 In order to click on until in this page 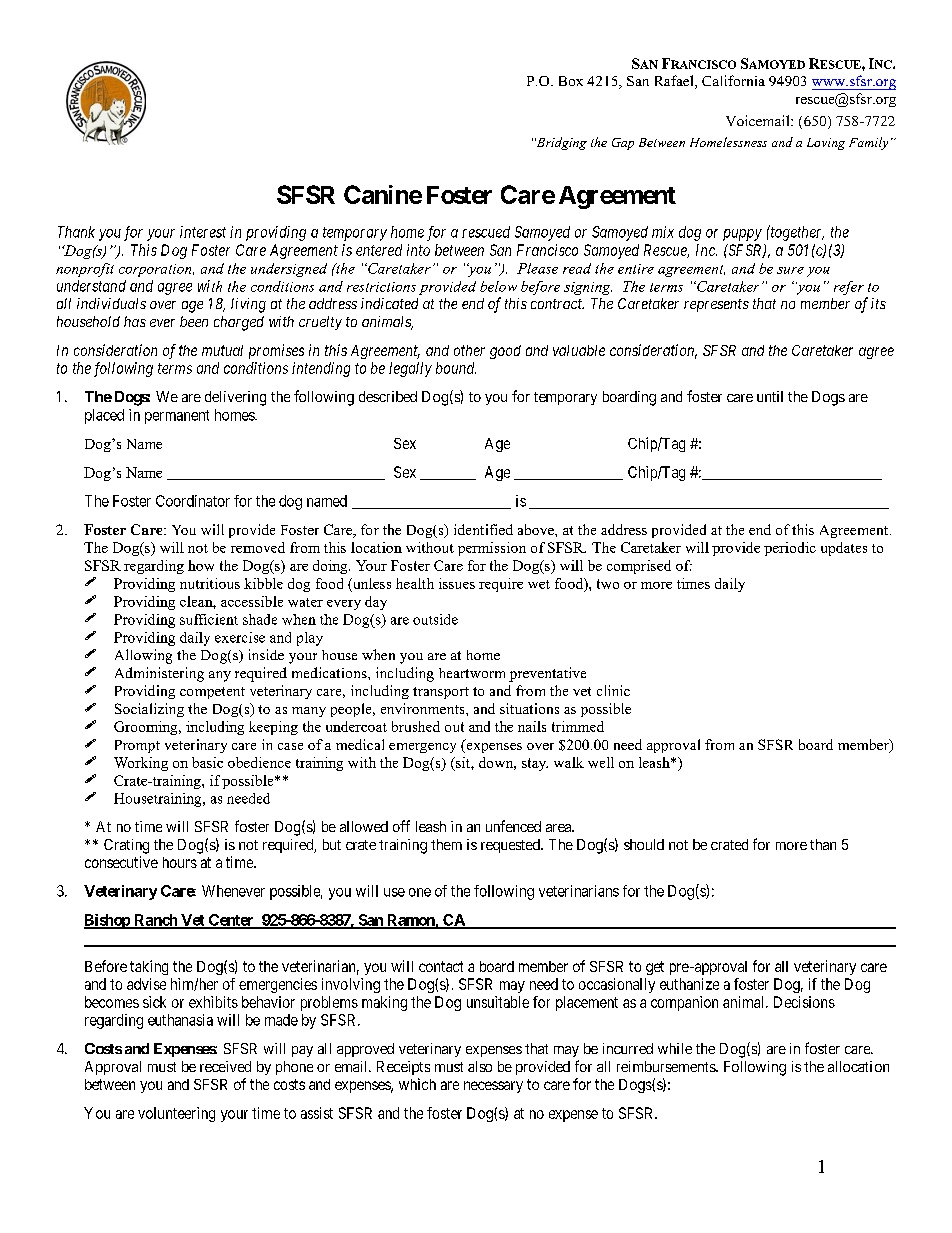, I will do `click(770, 396)`.
